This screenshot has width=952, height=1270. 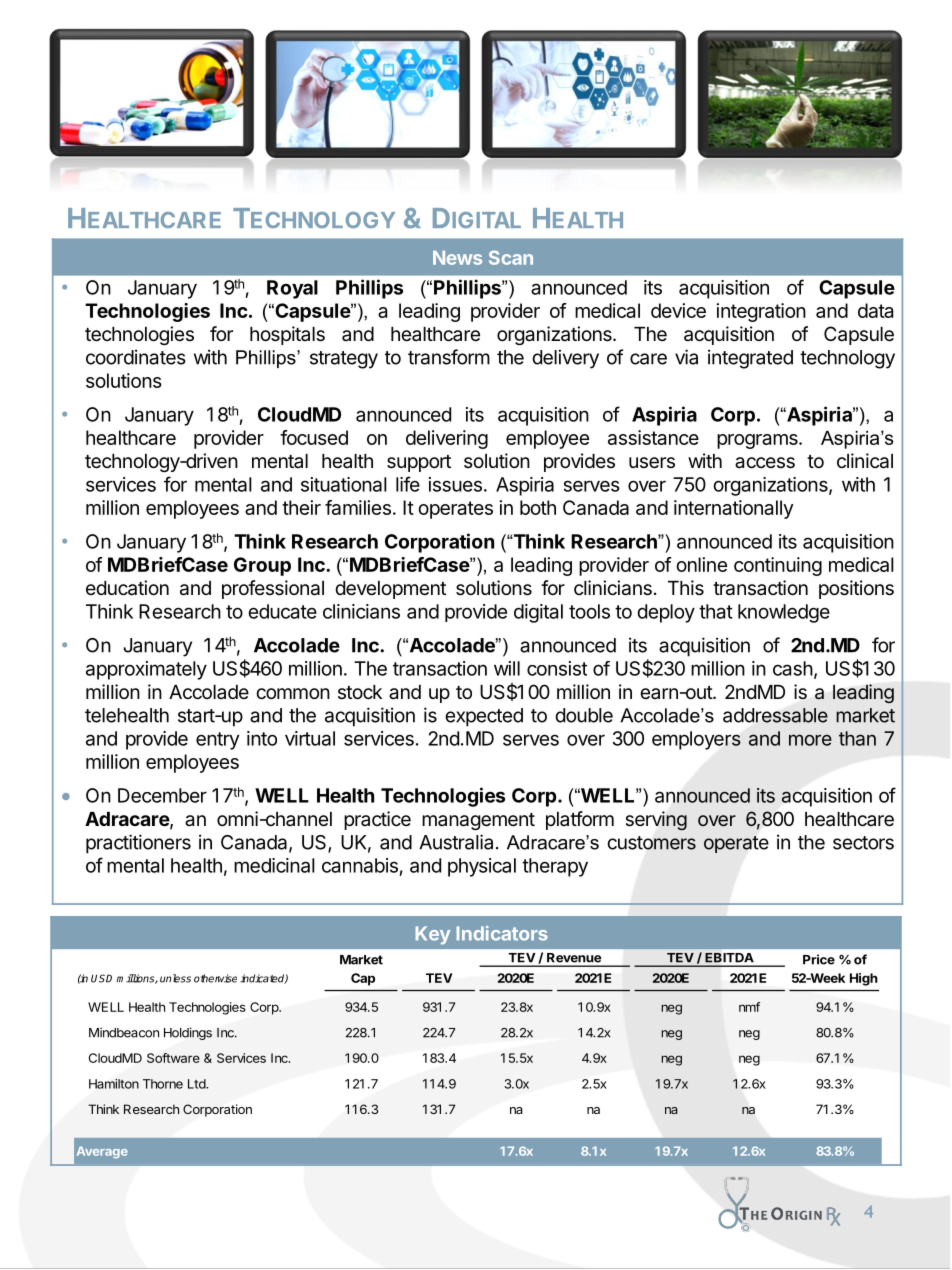 I want to click on Key, so click(x=433, y=935).
